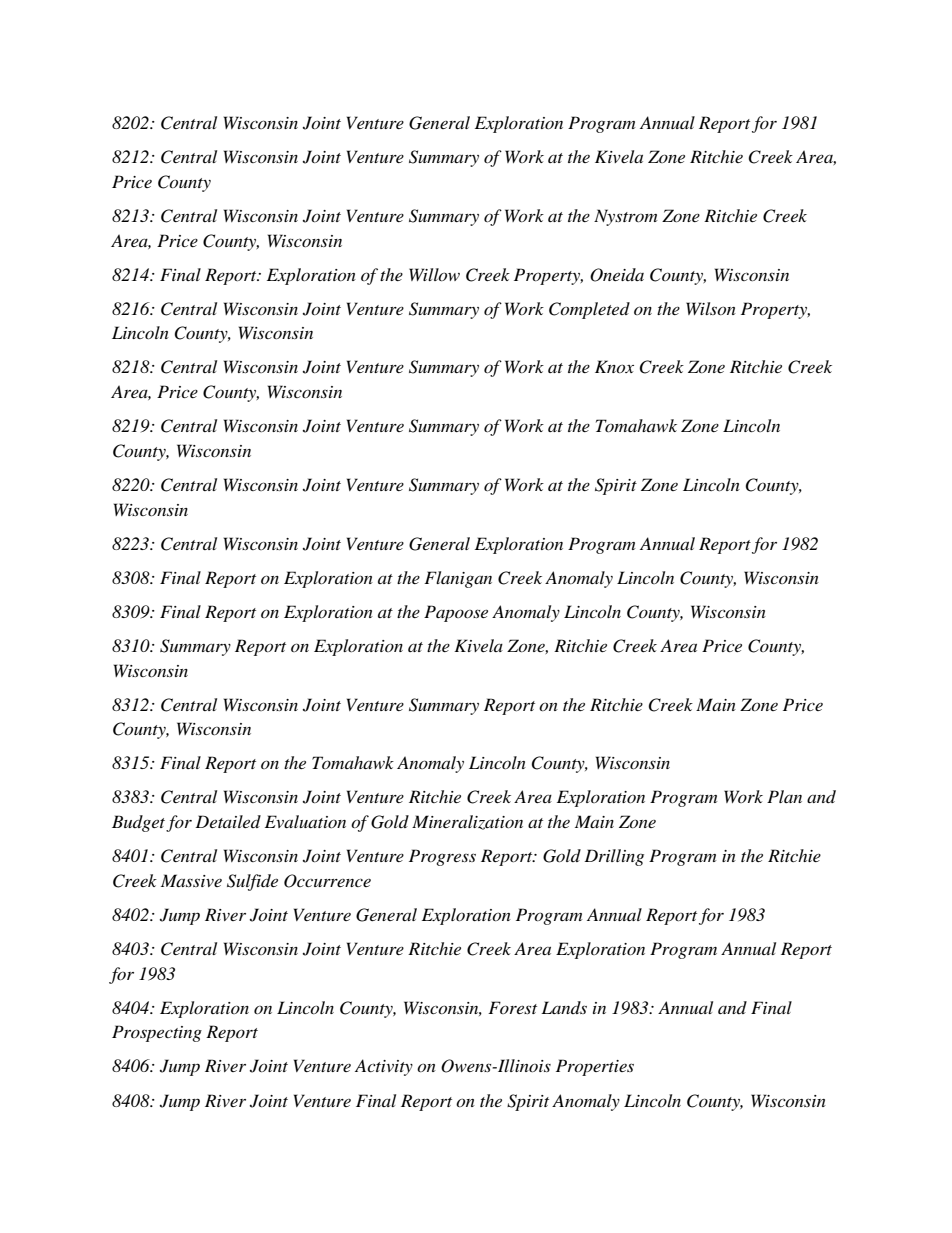 Image resolution: width=952 pixels, height=1233 pixels. What do you see at coordinates (157, 1033) in the screenshot?
I see `Prospecting` at bounding box center [157, 1033].
